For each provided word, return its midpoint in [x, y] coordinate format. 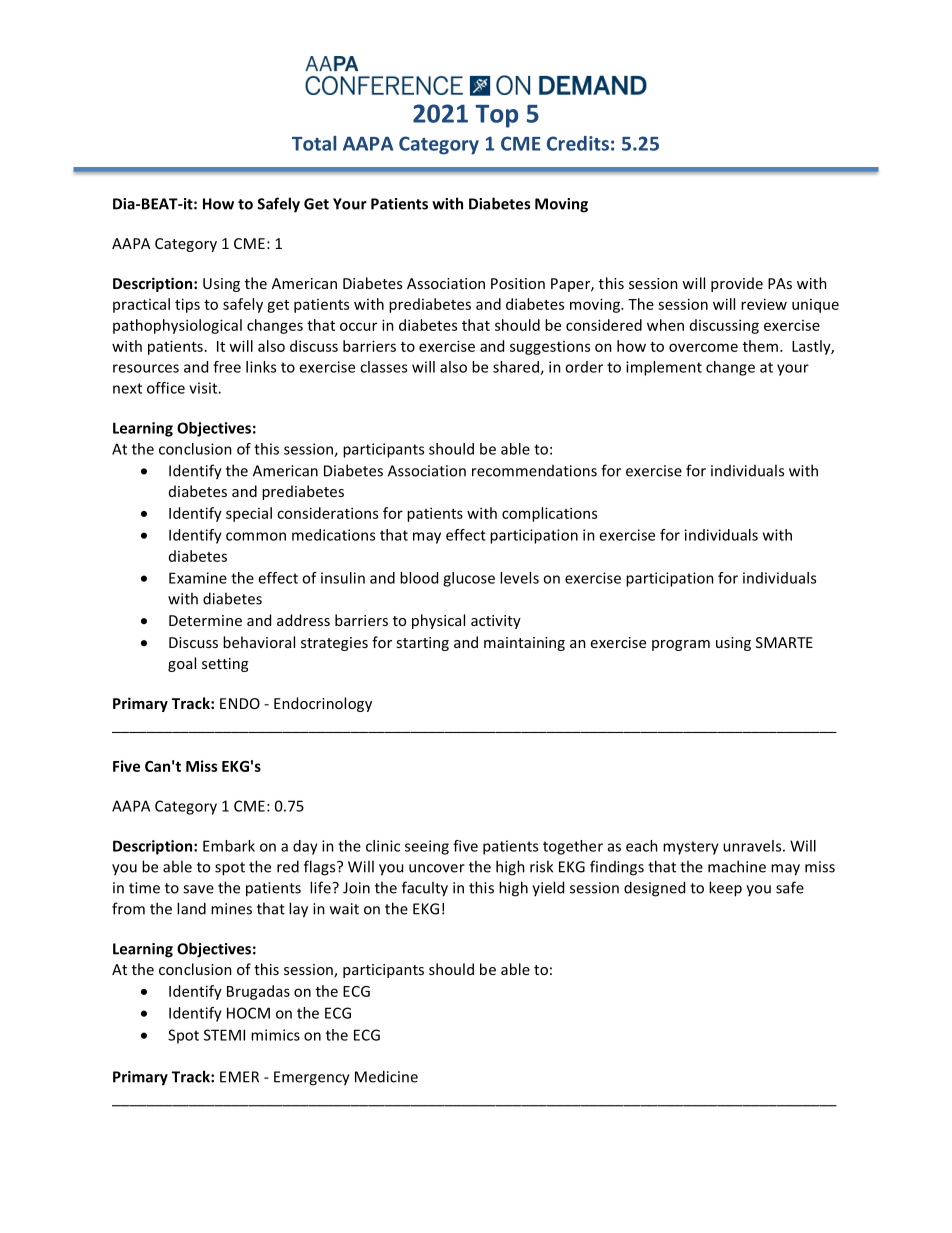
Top [496, 116]
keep [725, 889]
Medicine [386, 1076]
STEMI [224, 1035]
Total [314, 143]
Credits [578, 143]
